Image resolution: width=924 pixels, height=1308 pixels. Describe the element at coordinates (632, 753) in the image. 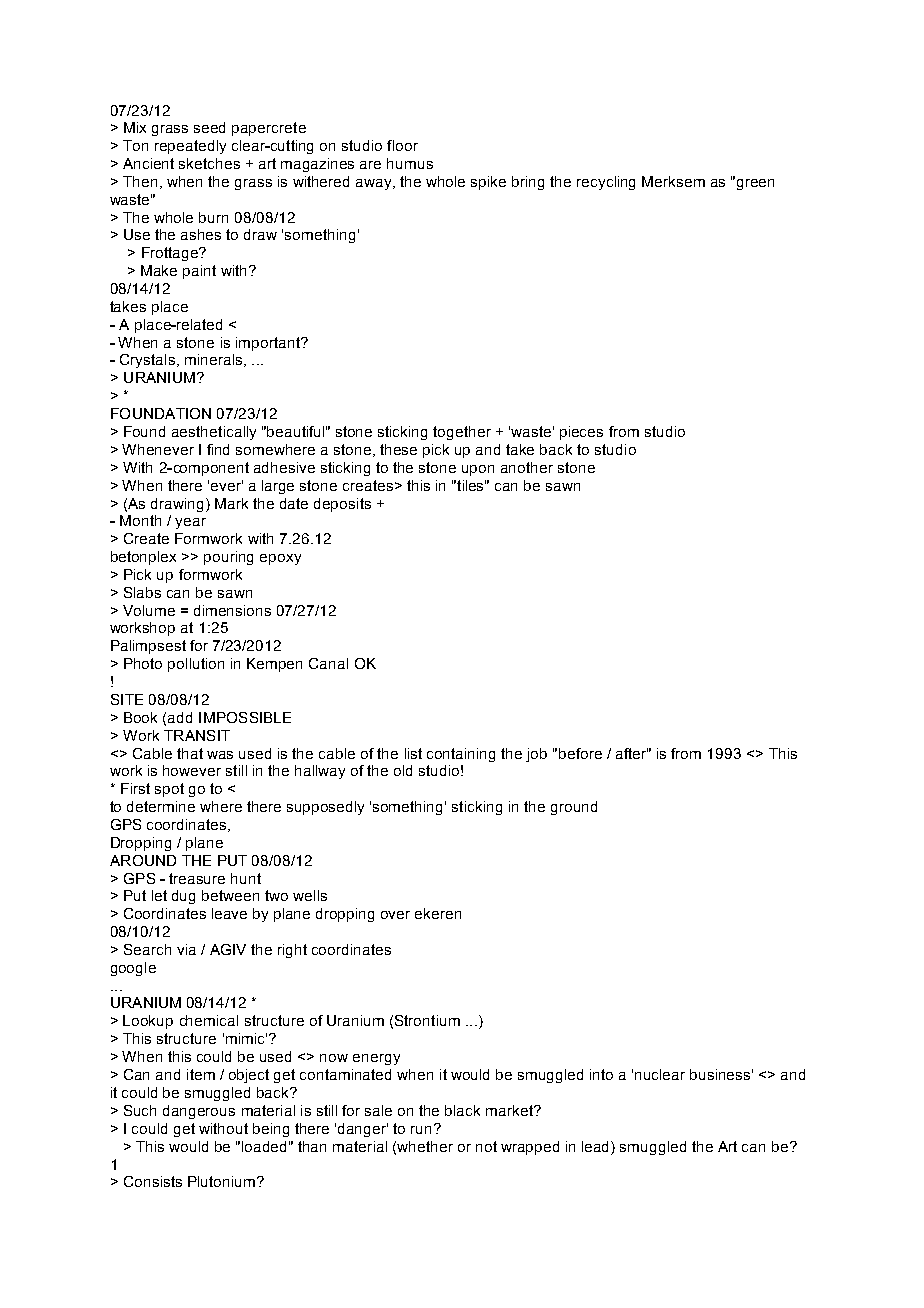

I see `after` at that location.
